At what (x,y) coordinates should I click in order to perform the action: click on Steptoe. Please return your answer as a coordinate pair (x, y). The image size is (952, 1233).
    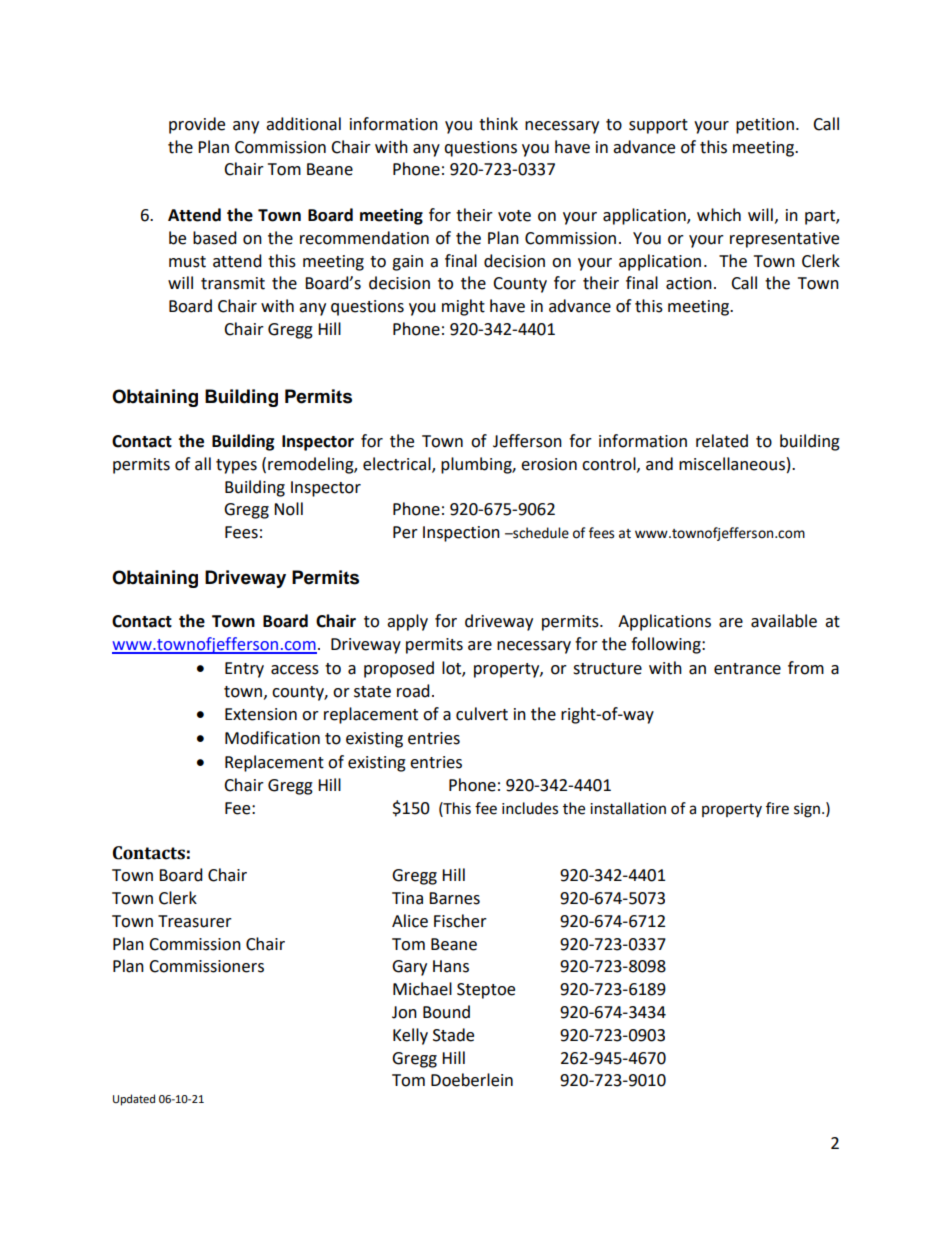
    Looking at the image, I should click on (486, 991).
